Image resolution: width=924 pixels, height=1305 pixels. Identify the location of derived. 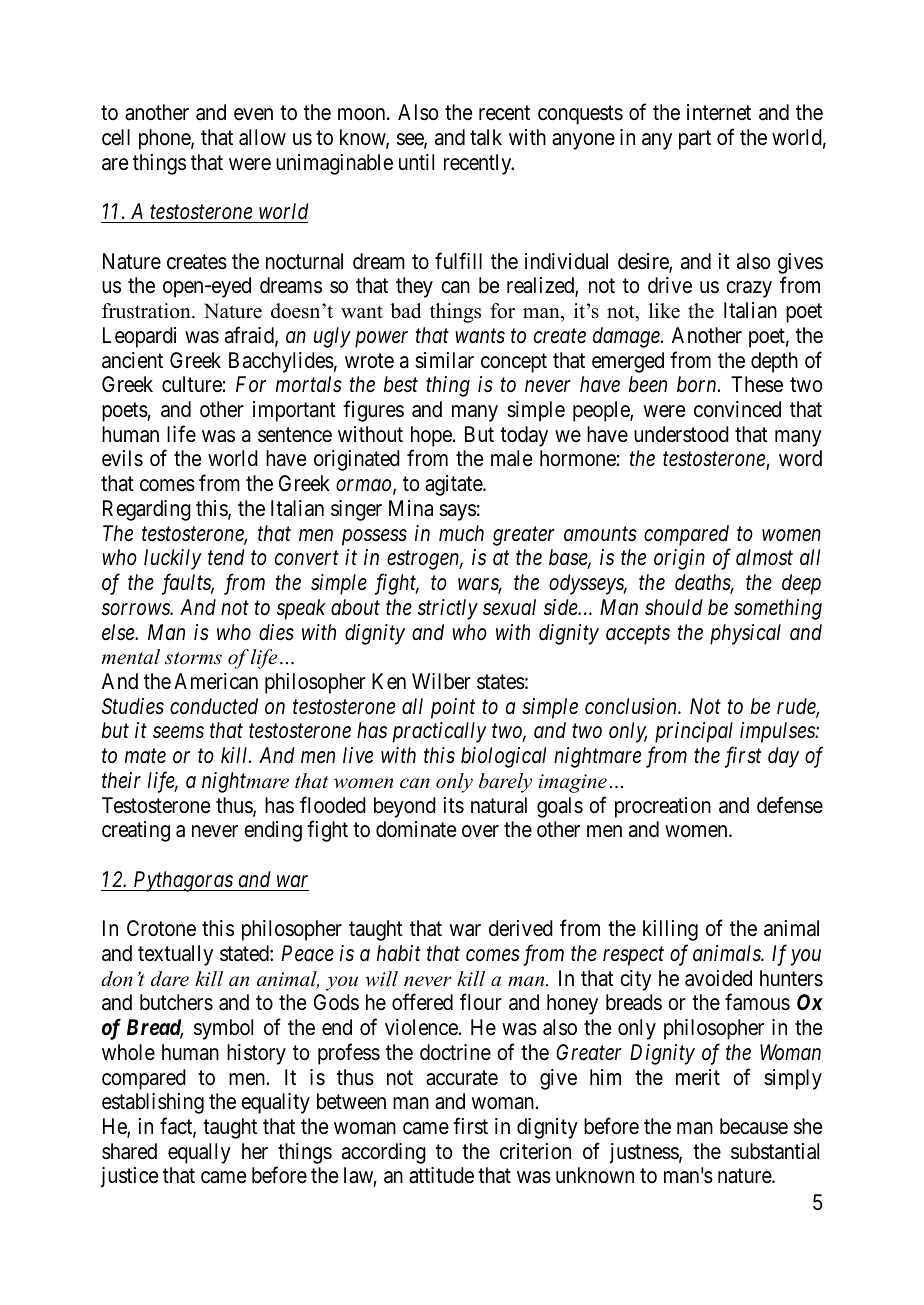
(521, 928).
